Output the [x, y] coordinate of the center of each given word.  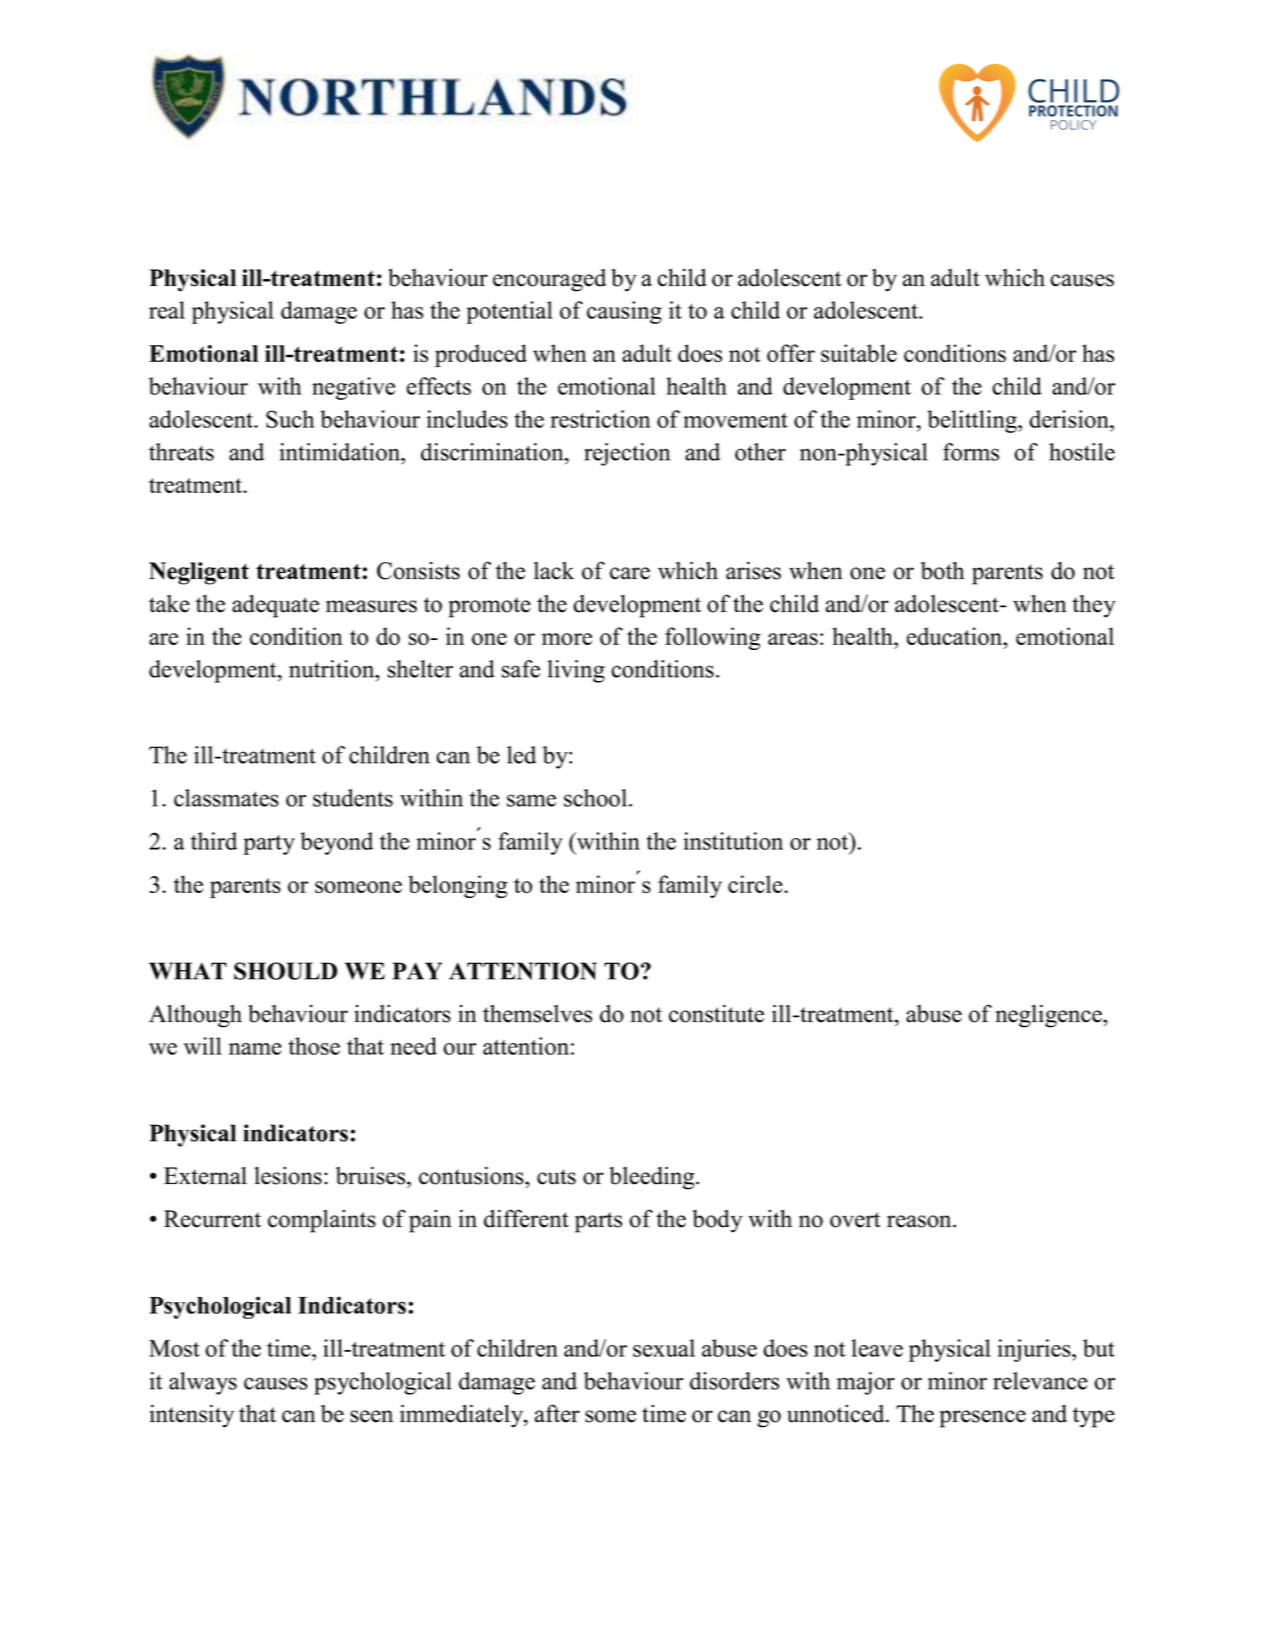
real [167, 310]
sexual [664, 1348]
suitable [859, 353]
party [269, 845]
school [597, 798]
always [203, 1383]
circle [756, 884]
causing [624, 312]
